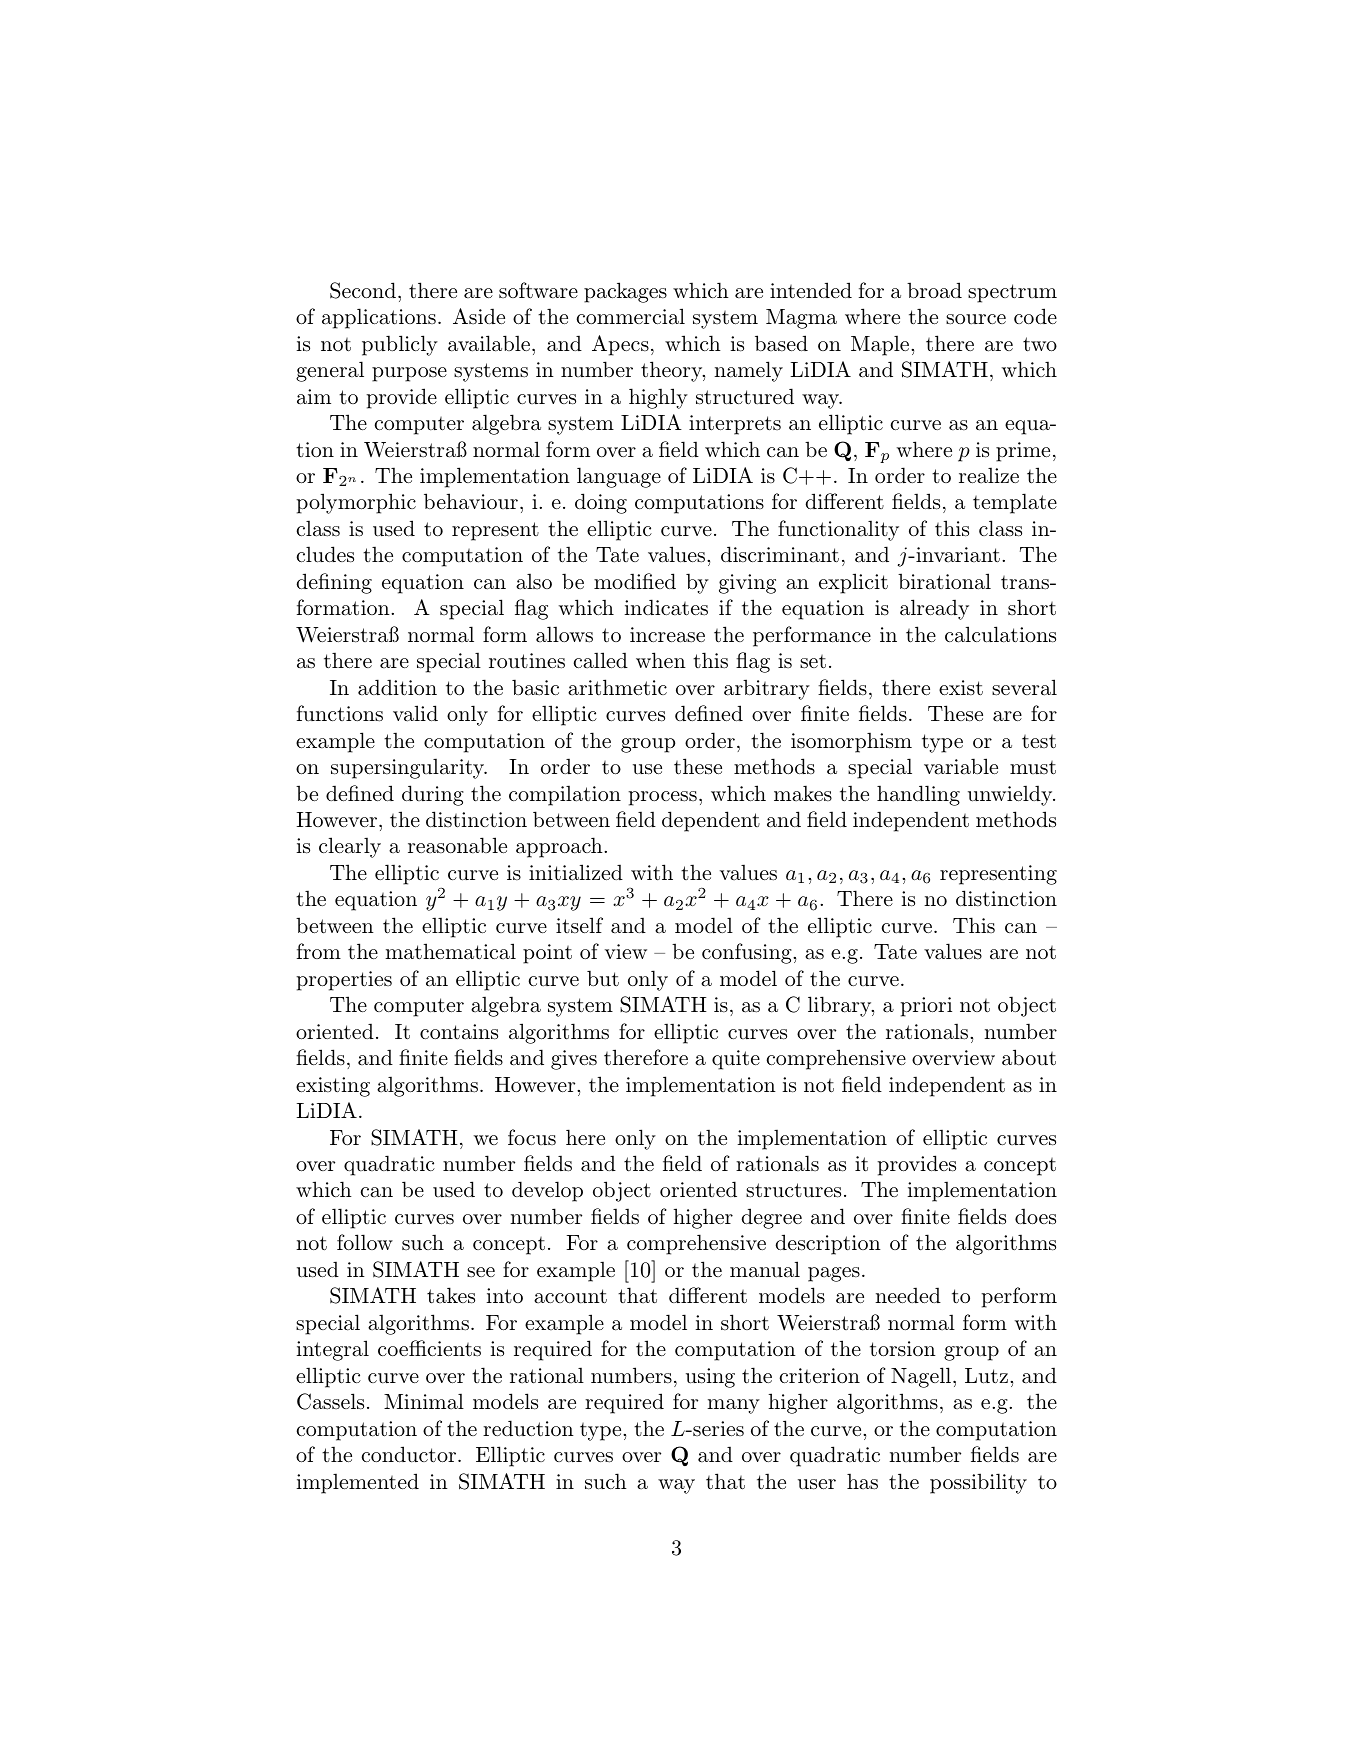 The width and height of the screenshot is (1355, 1753). I want to click on modified, so click(635, 581).
